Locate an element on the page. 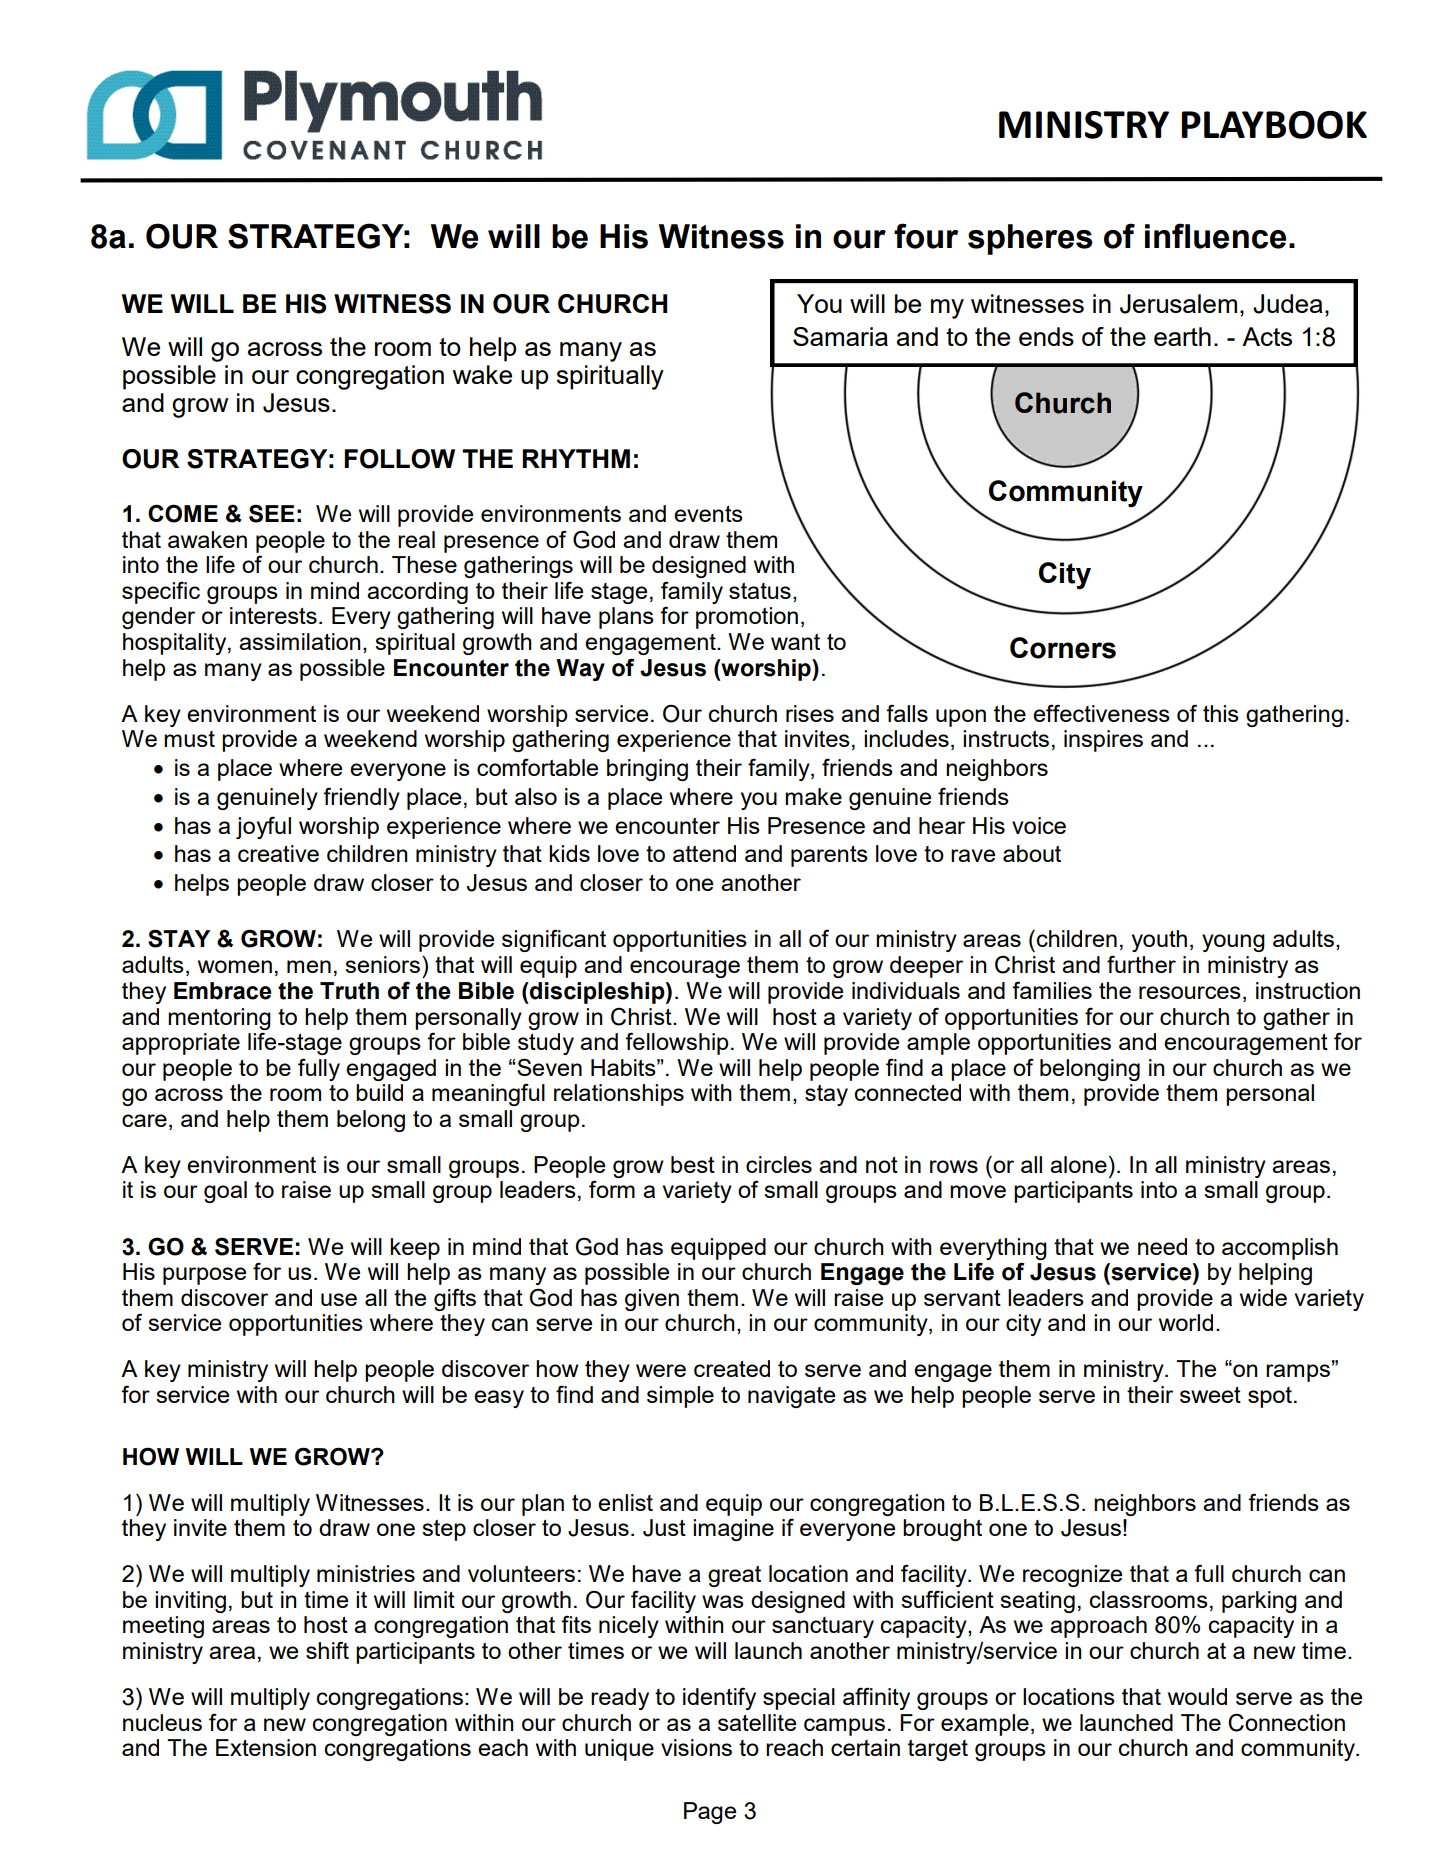 The width and height of the document is (1439, 1862). further is located at coordinates (1141, 964).
